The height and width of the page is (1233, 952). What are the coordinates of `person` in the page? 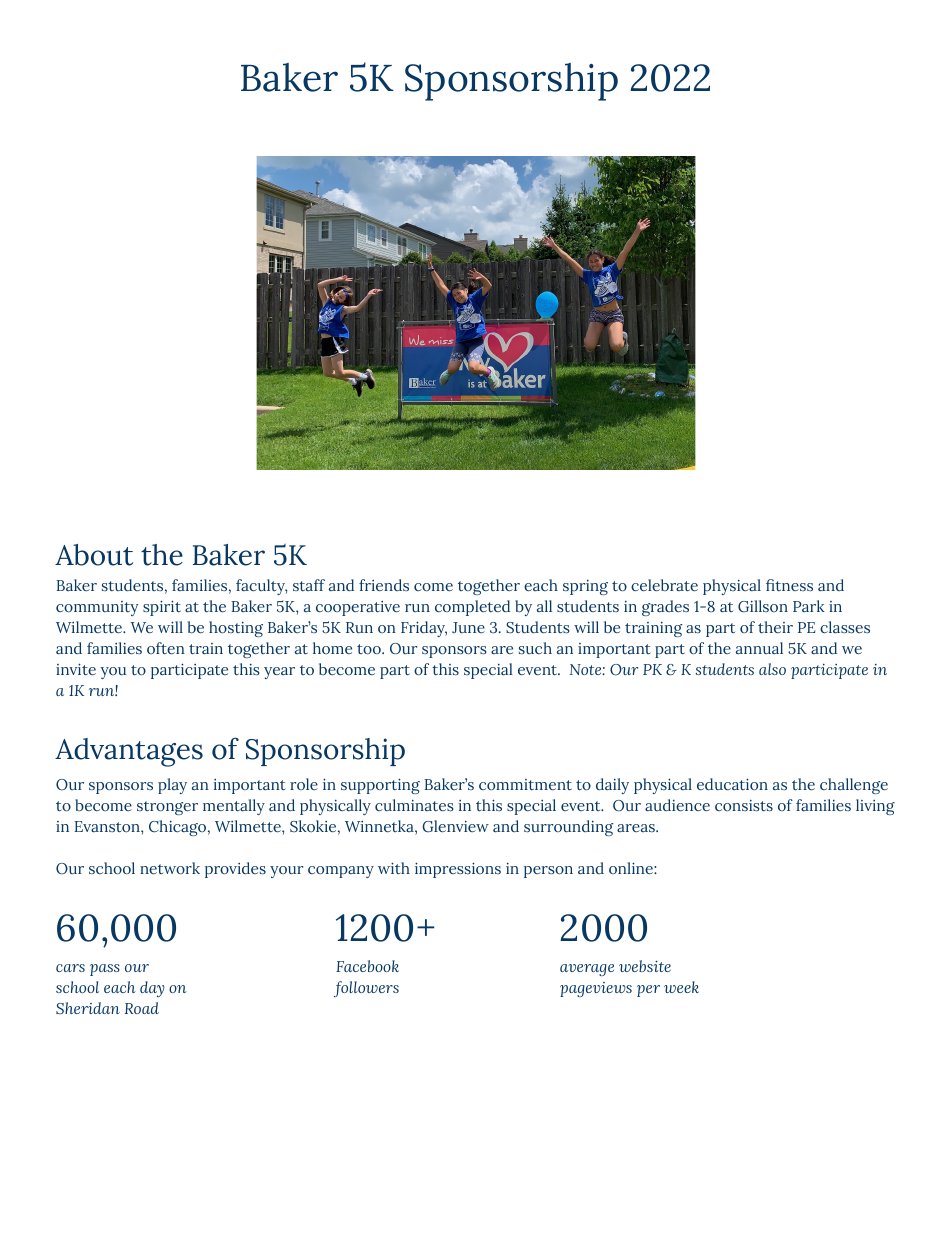 It's located at (548, 872).
